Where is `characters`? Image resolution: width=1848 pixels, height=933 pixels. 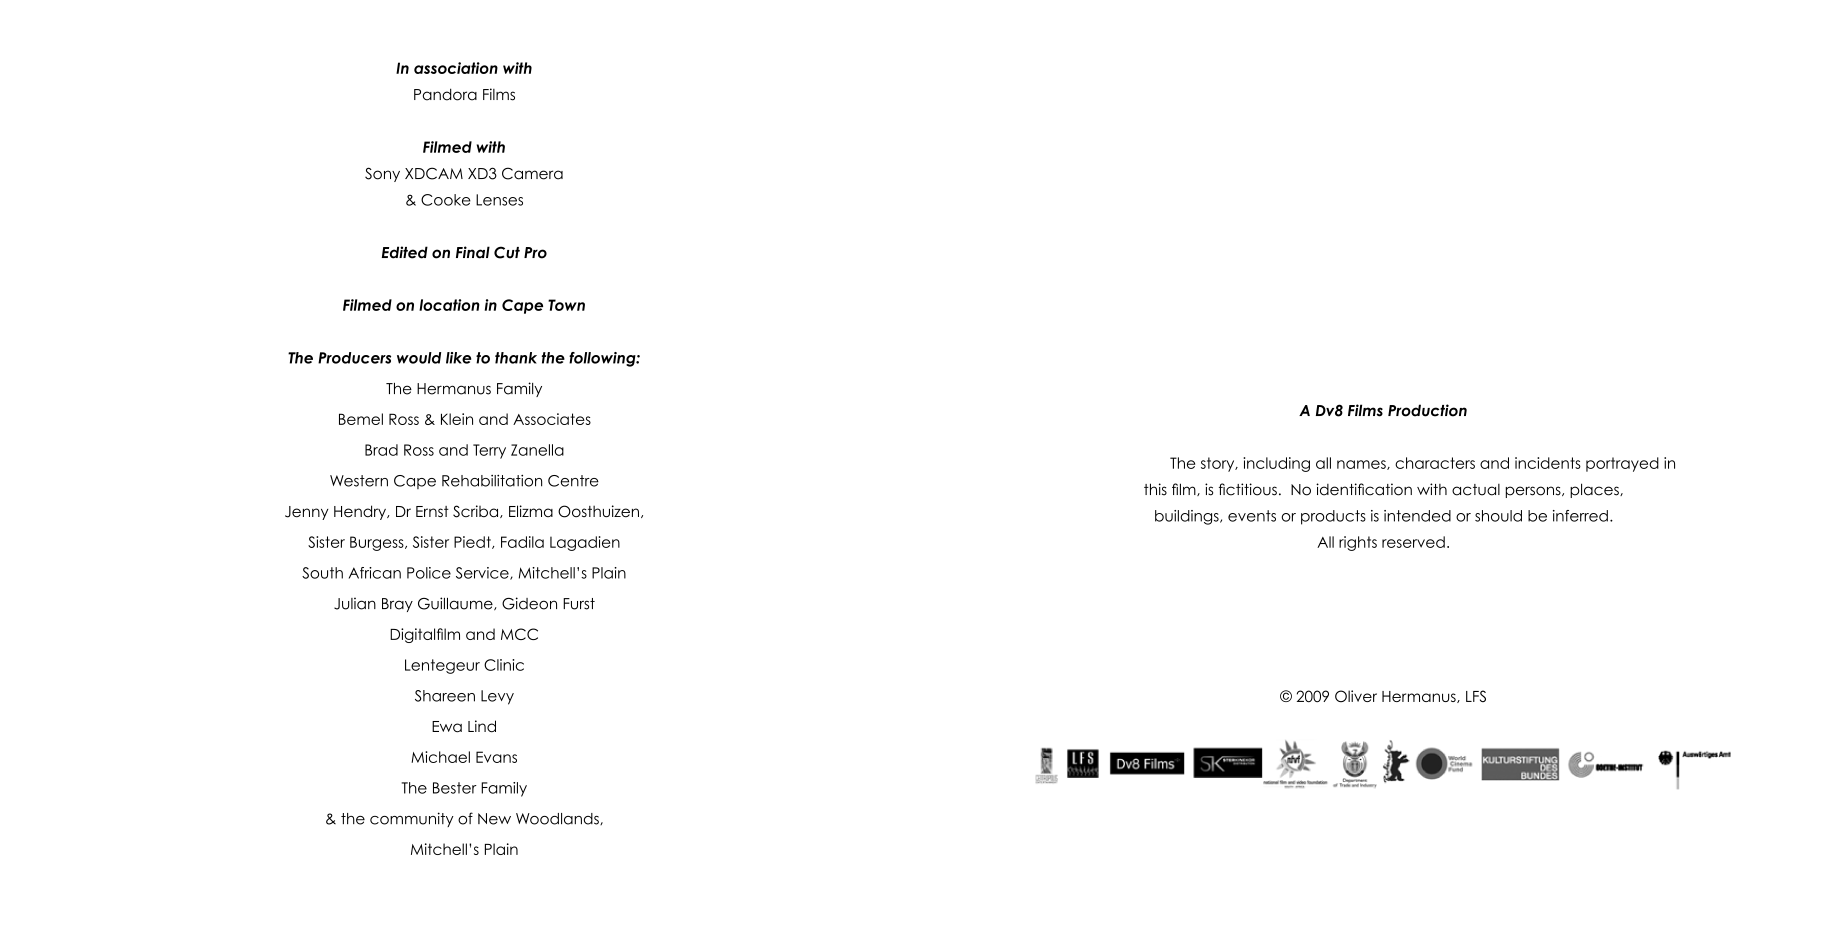
characters is located at coordinates (1435, 463).
